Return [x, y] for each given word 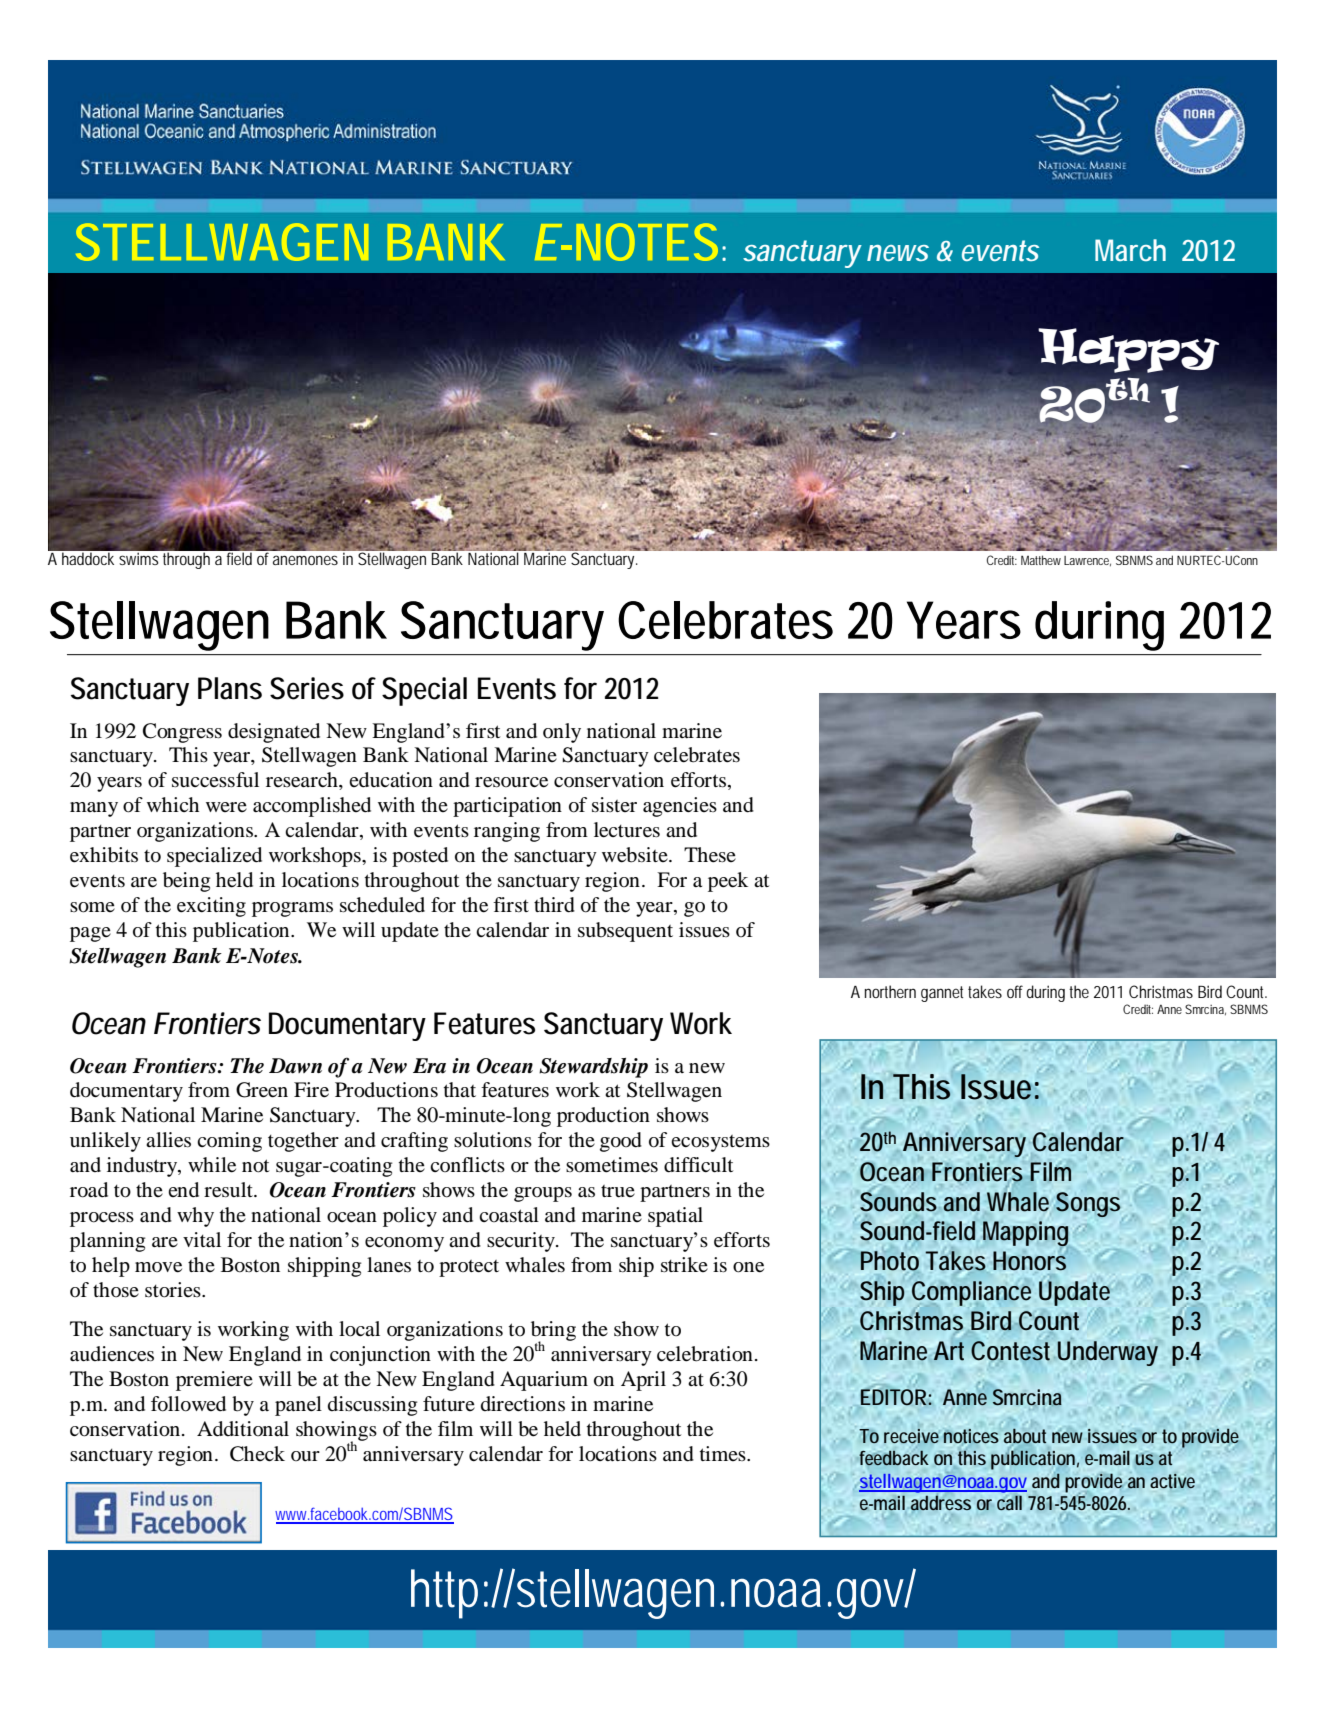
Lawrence [1087, 561]
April [643, 1381]
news [898, 253]
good [621, 1142]
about [1025, 1436]
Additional [243, 1429]
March [1130, 250]
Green [262, 1090]
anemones [305, 560]
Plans [230, 688]
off [1017, 991]
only [562, 733]
